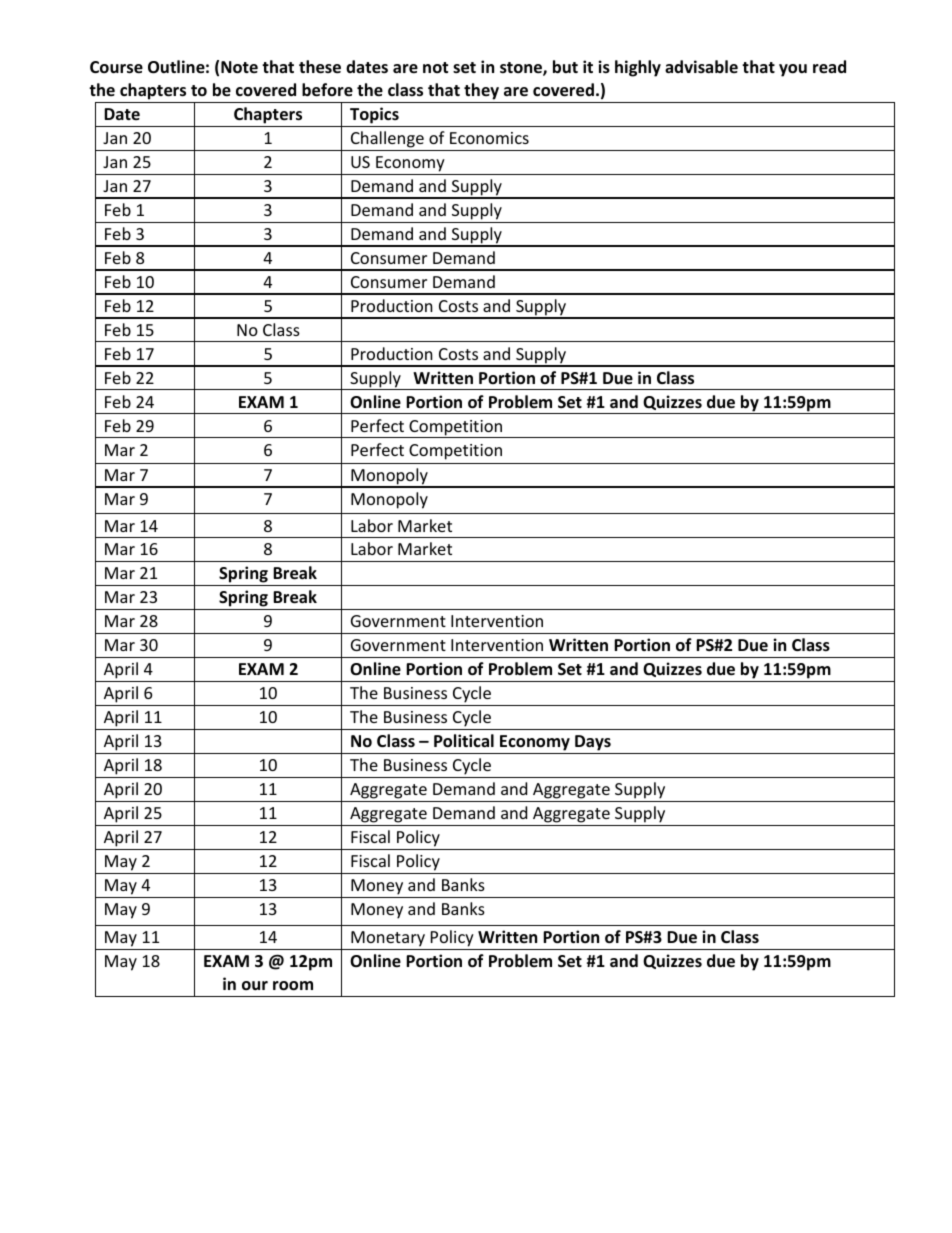 This screenshot has width=952, height=1233. Describe the element at coordinates (638, 68) in the screenshot. I see `highly` at that location.
